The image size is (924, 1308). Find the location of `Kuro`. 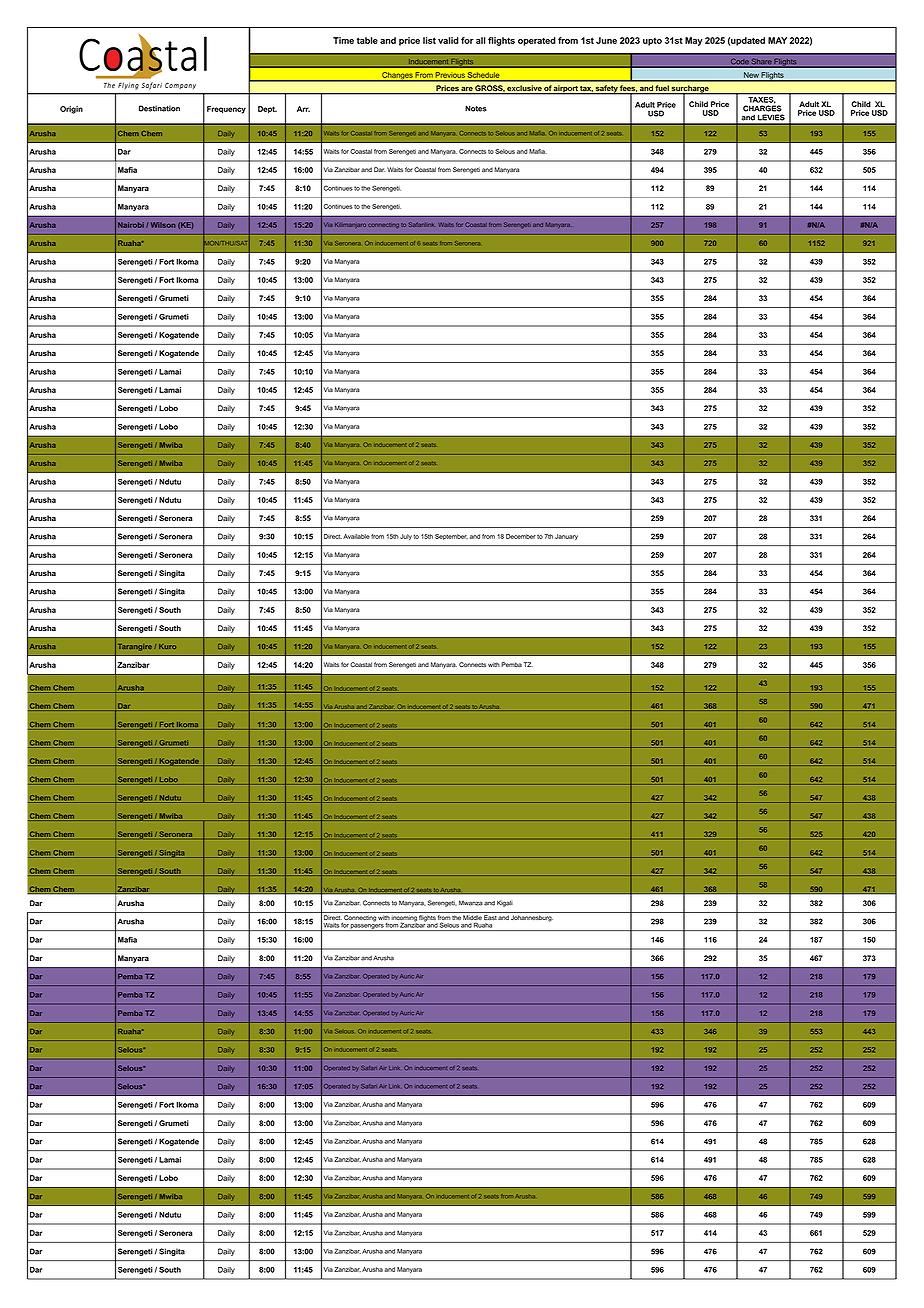

Kuro is located at coordinates (167, 646).
